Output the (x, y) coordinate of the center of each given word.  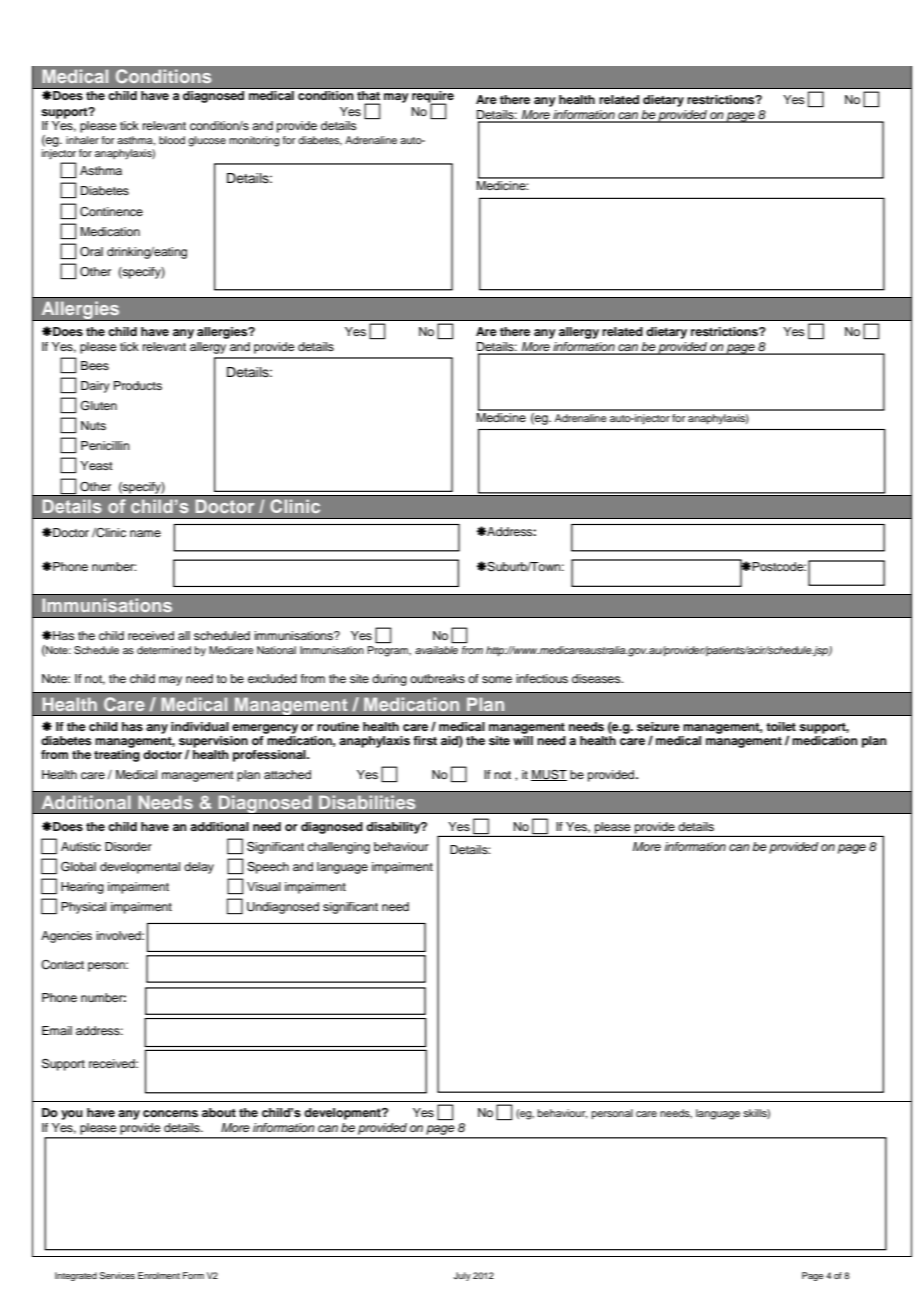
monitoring (254, 141)
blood (172, 140)
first (425, 740)
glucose (207, 141)
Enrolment (159, 1275)
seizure (658, 726)
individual (200, 726)
